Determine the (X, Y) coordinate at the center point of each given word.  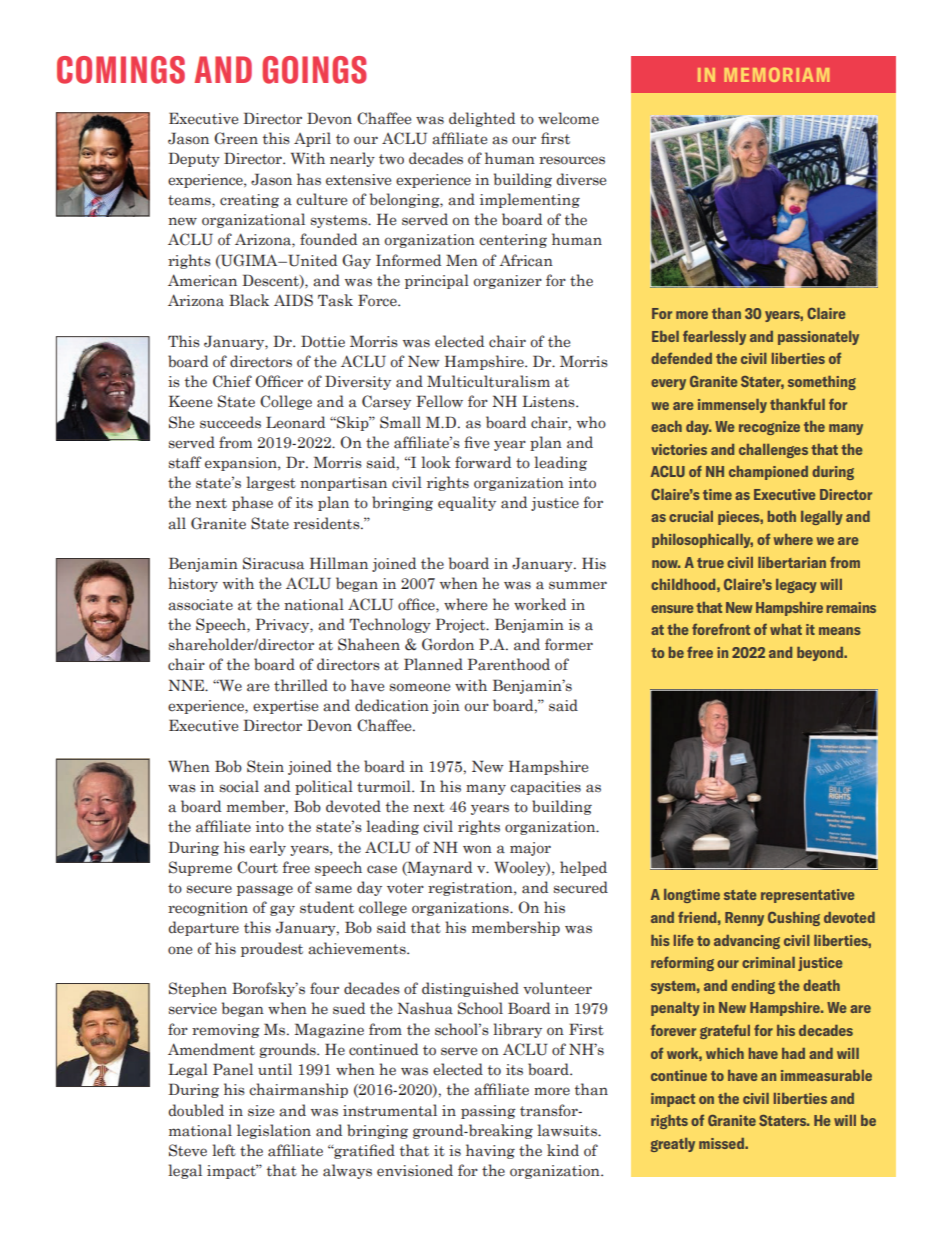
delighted (482, 119)
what (786, 629)
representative (808, 896)
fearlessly (714, 337)
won (477, 849)
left (224, 1150)
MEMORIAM (776, 74)
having (490, 1151)
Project (461, 625)
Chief (232, 381)
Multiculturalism (488, 381)
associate (200, 605)
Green (236, 138)
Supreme (200, 868)
